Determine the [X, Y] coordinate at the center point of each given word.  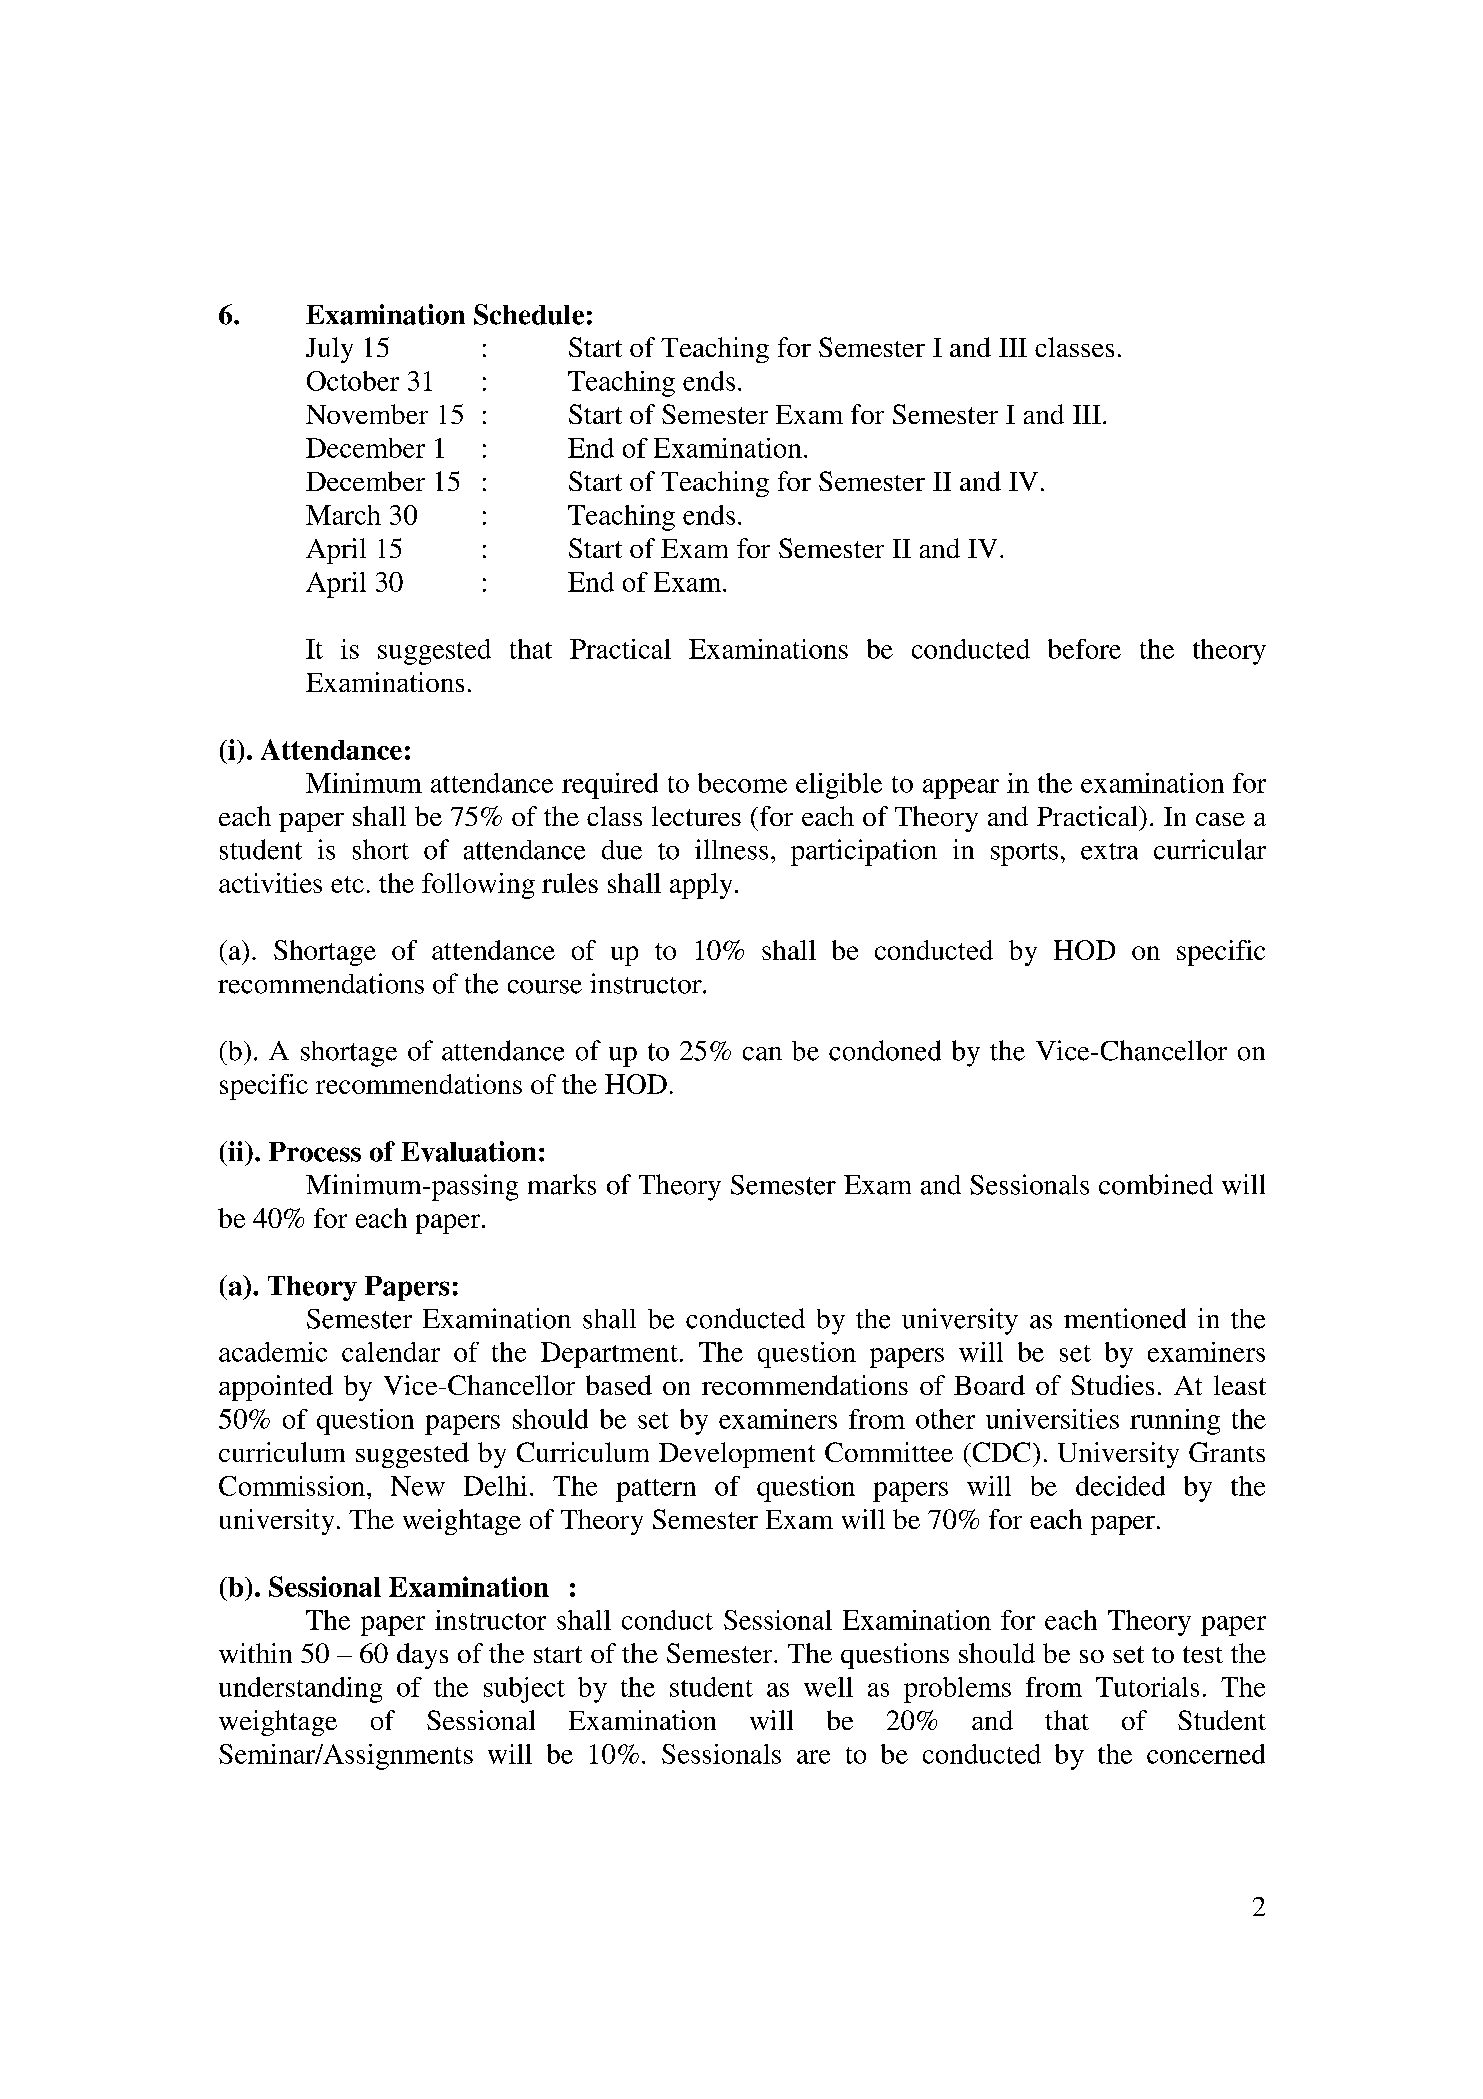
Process [315, 1152]
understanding [300, 1690]
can [762, 1054]
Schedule [529, 314]
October [353, 381]
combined [1156, 1184]
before [1084, 649]
